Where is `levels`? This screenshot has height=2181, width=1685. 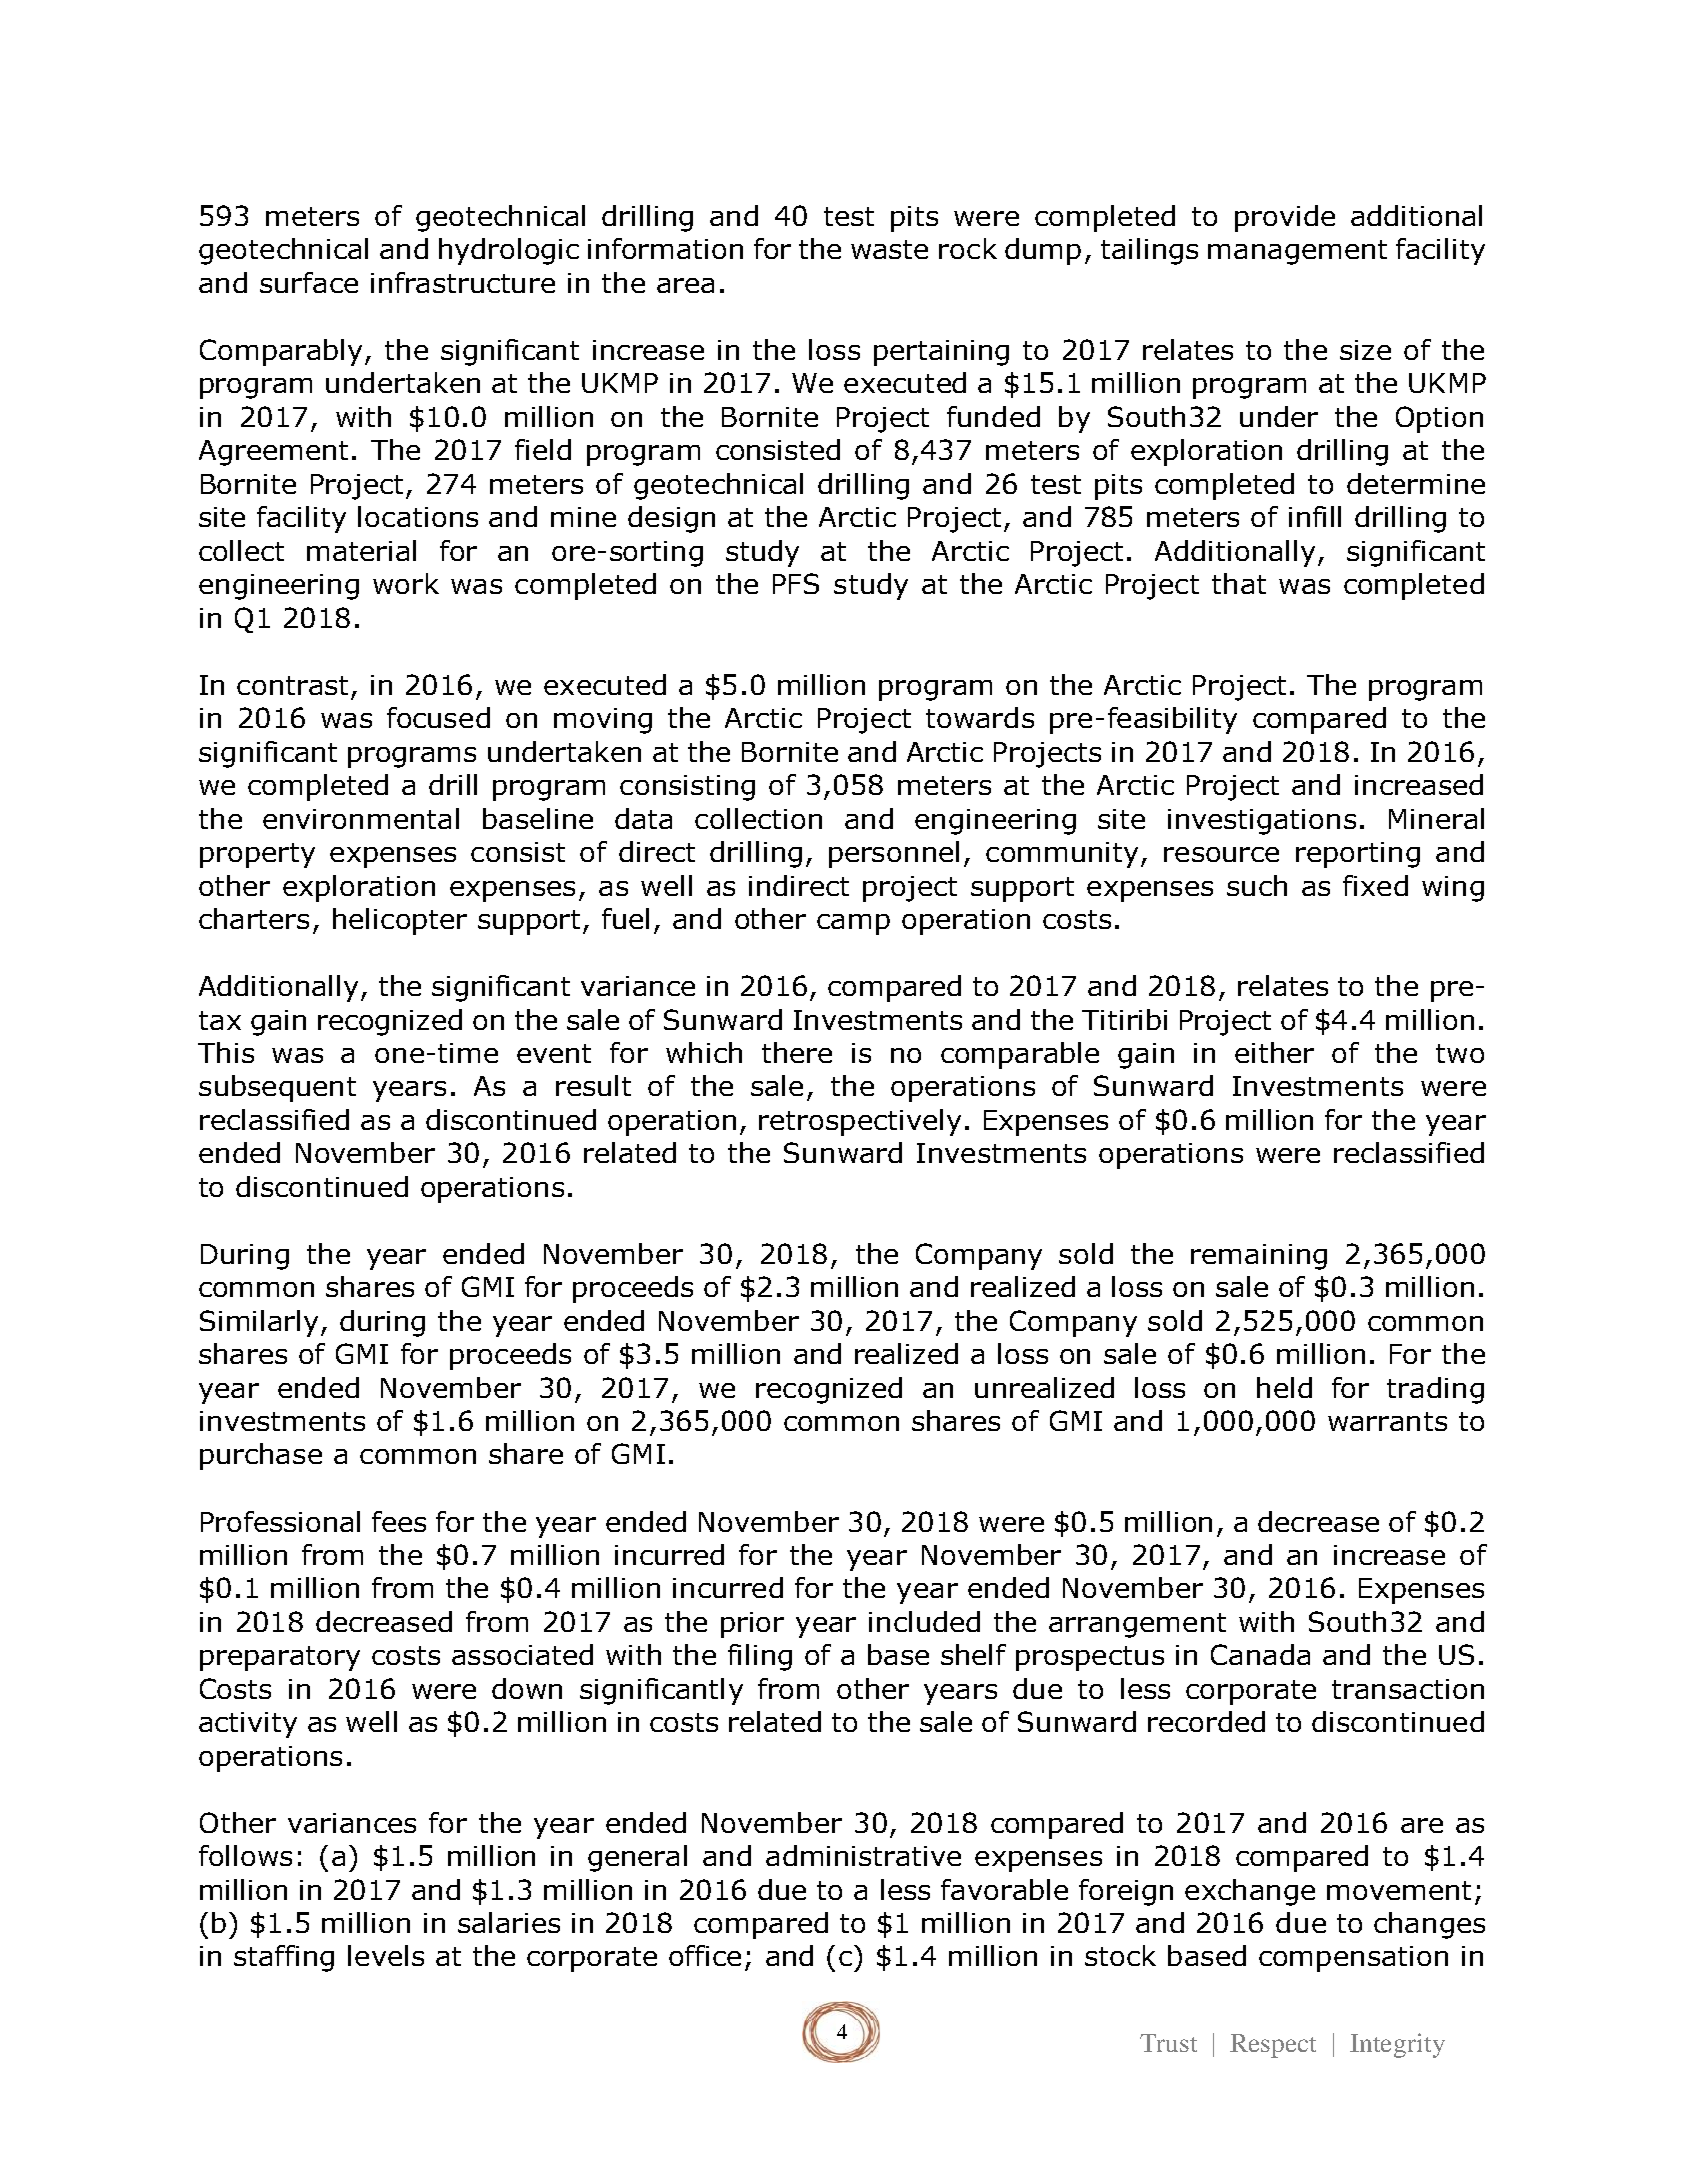
levels is located at coordinates (386, 1955).
